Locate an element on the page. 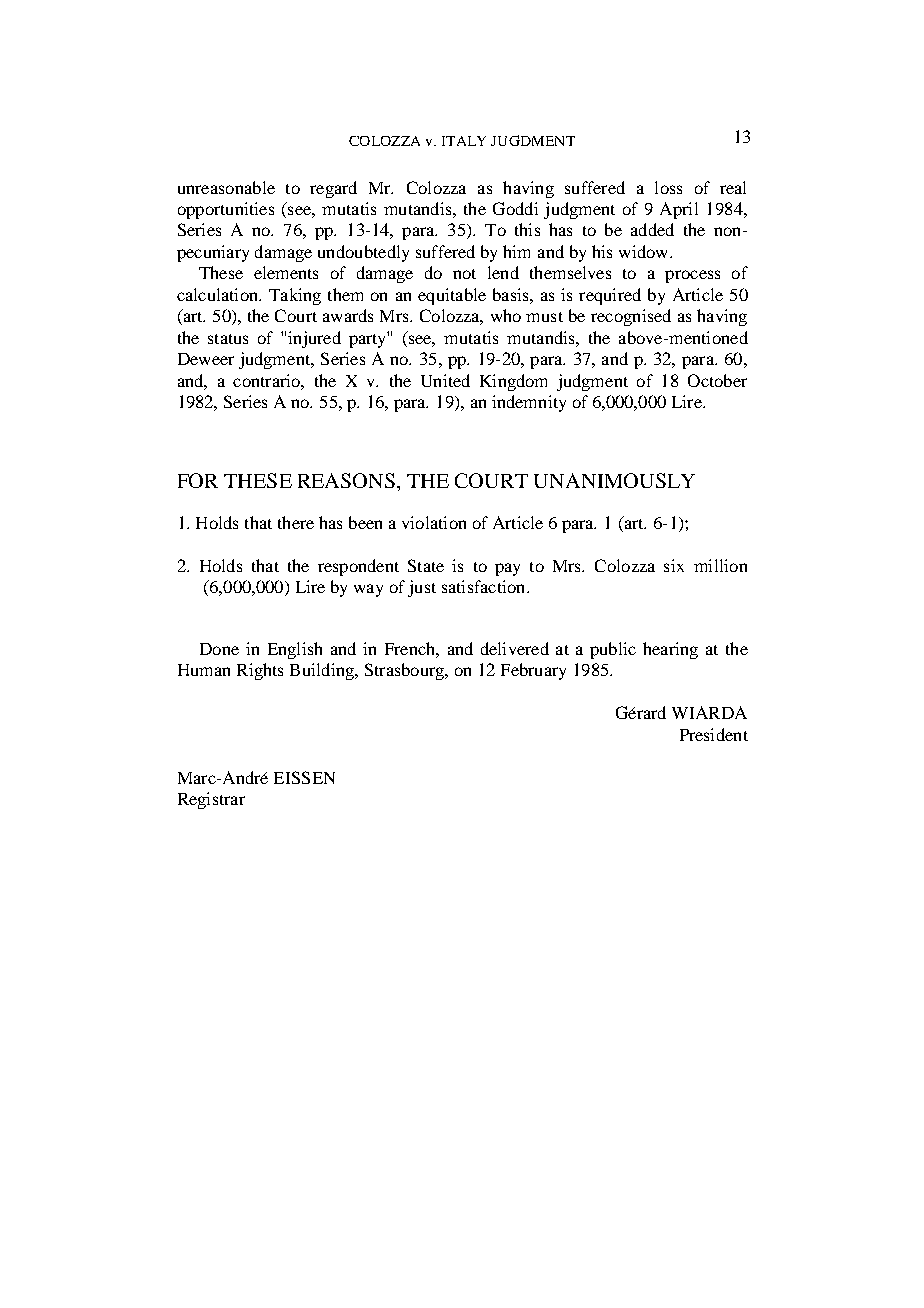 This document has height=1308, width=924. unreasonable is located at coordinates (226, 187).
